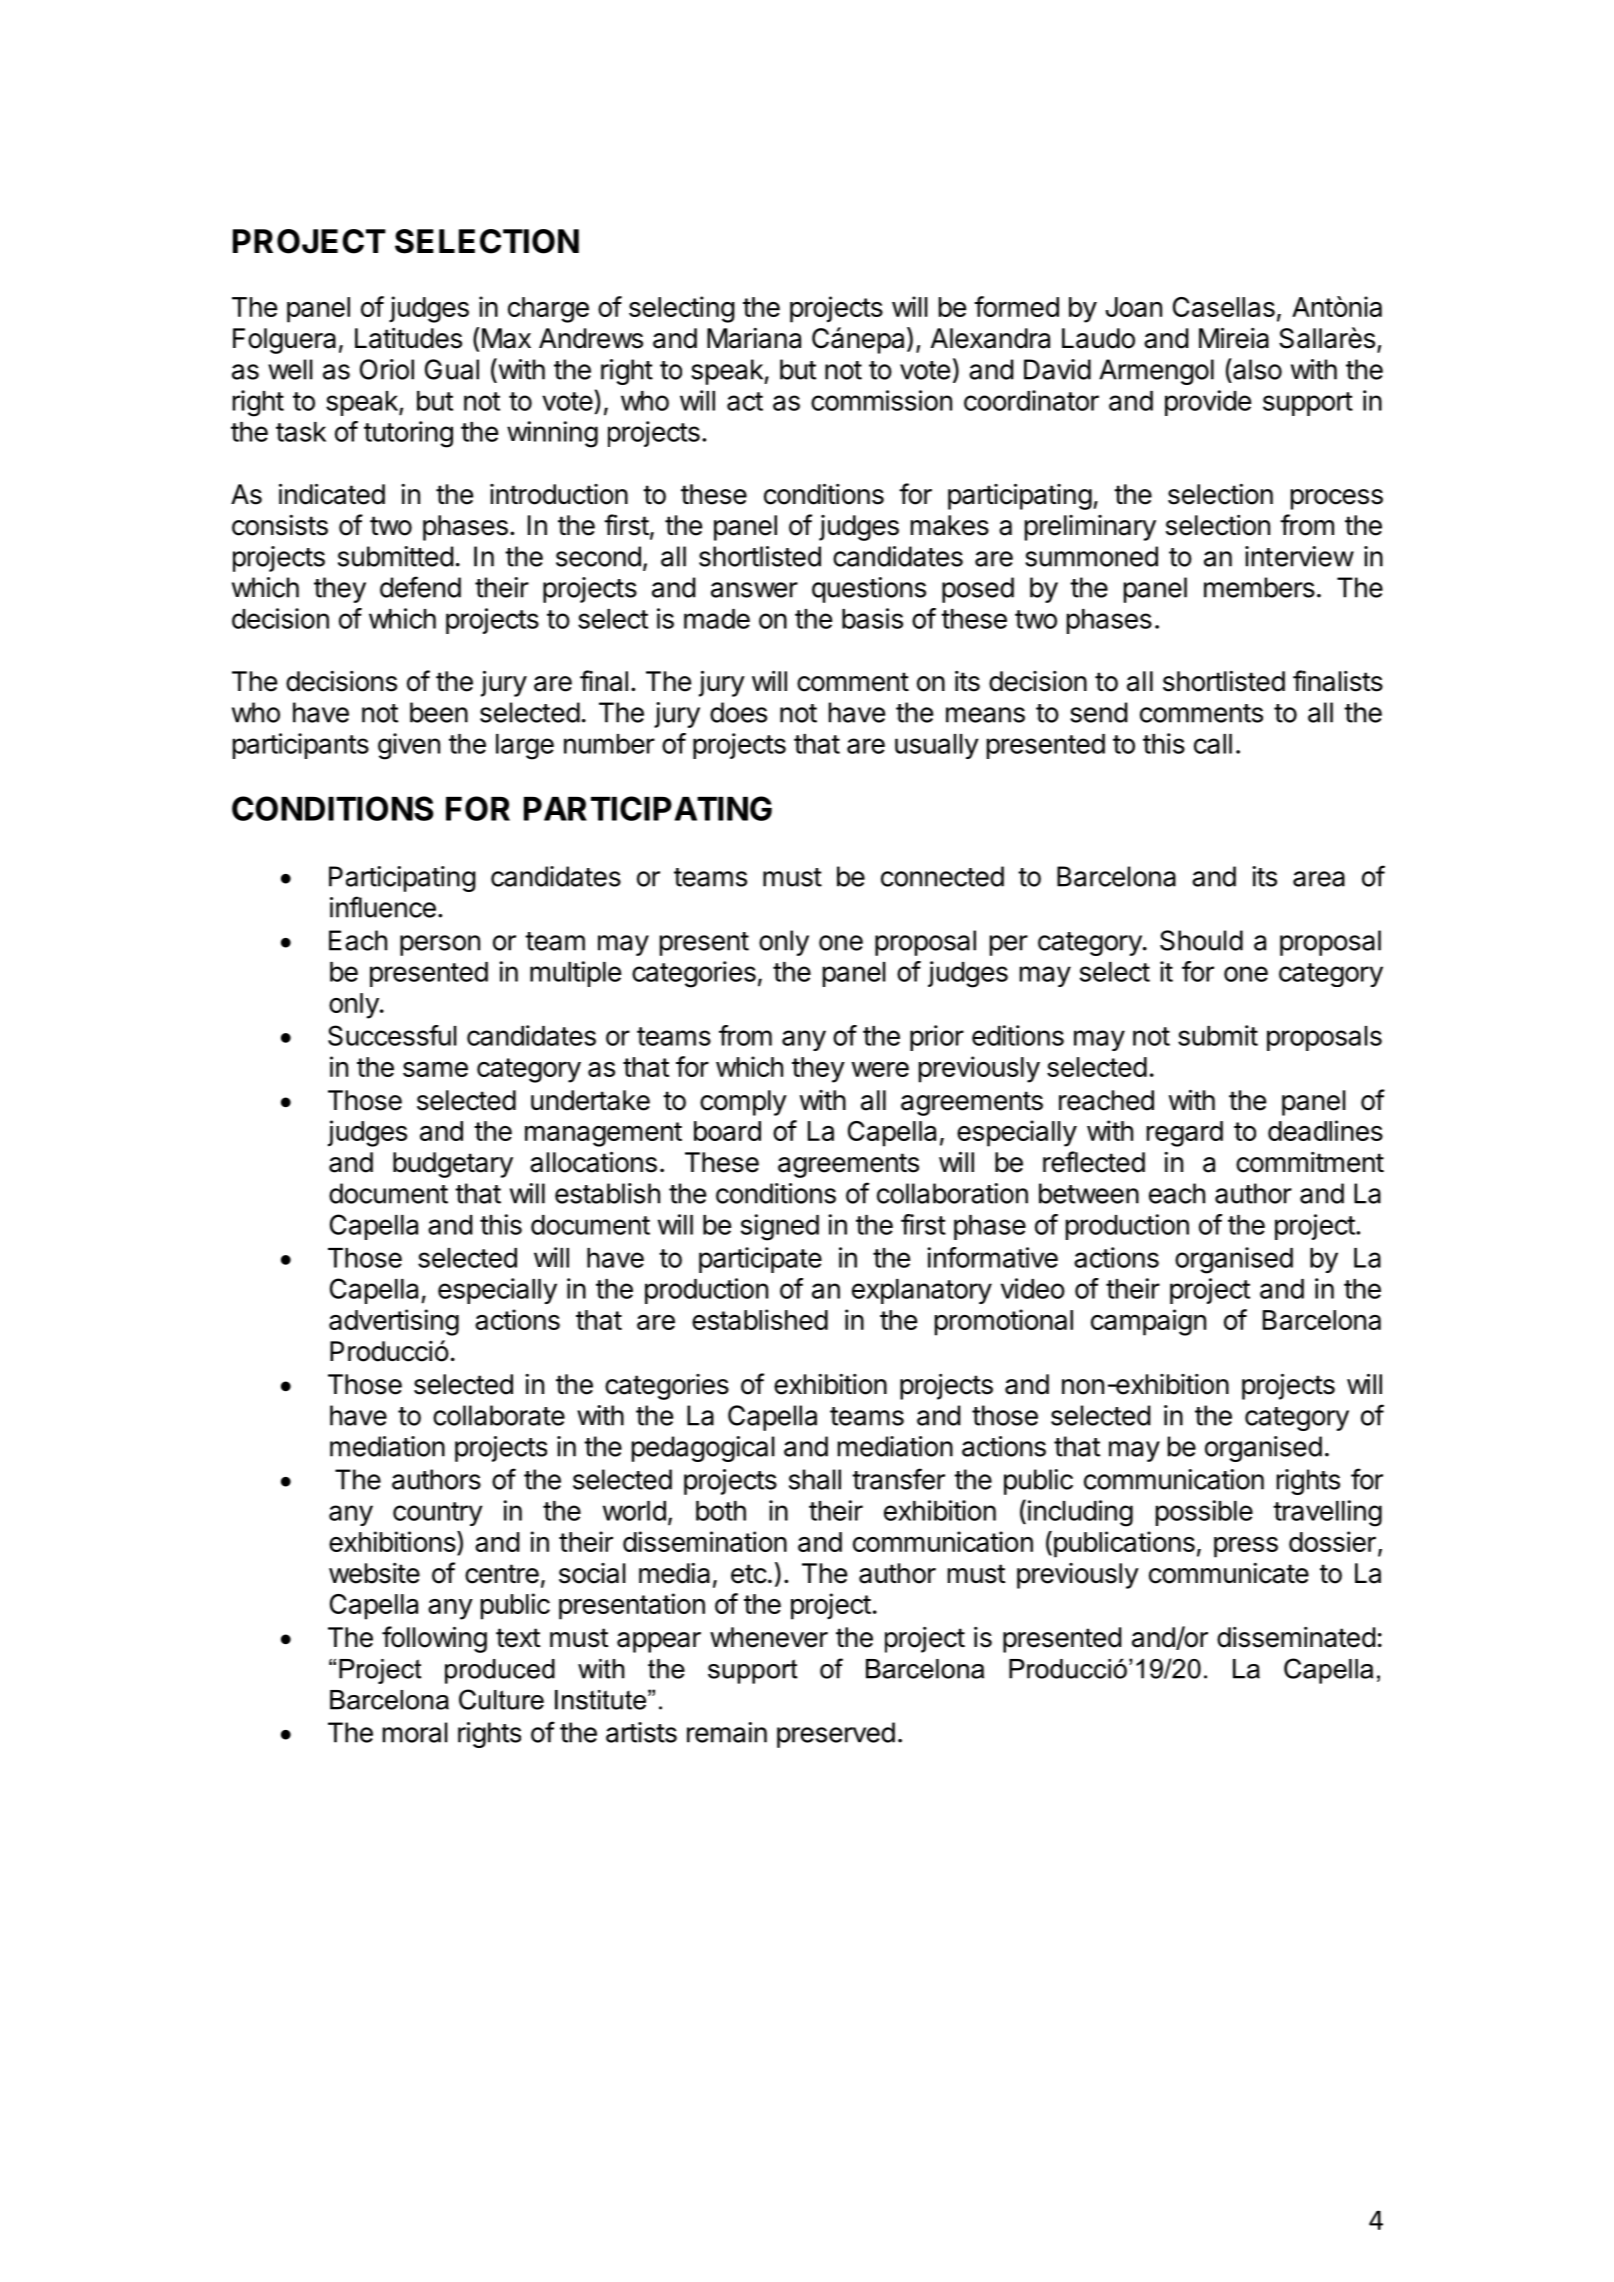 Image resolution: width=1614 pixels, height=2282 pixels. What do you see at coordinates (754, 338) in the screenshot?
I see `Mariana` at bounding box center [754, 338].
